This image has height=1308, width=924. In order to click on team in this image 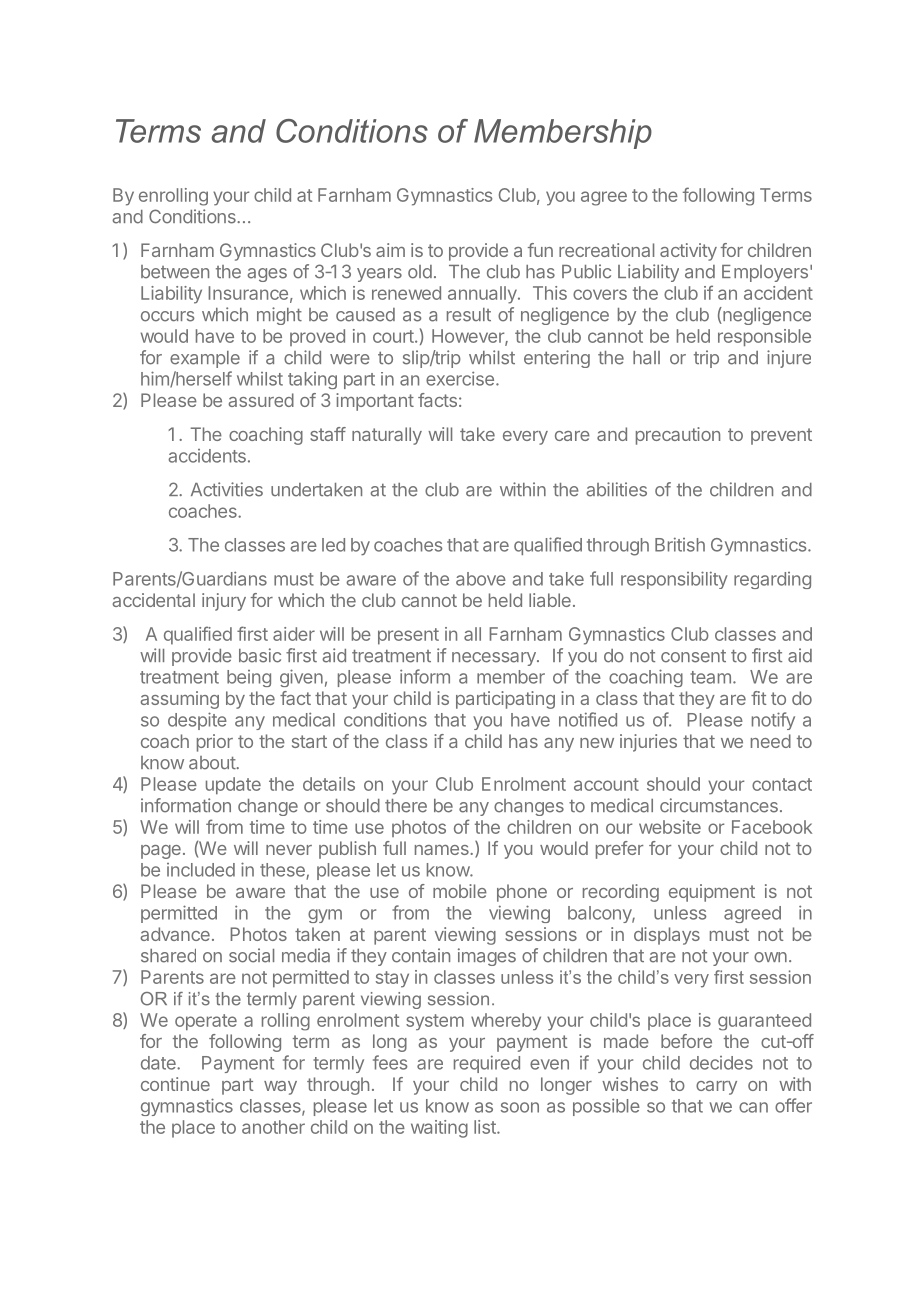, I will do `click(710, 677)`.
